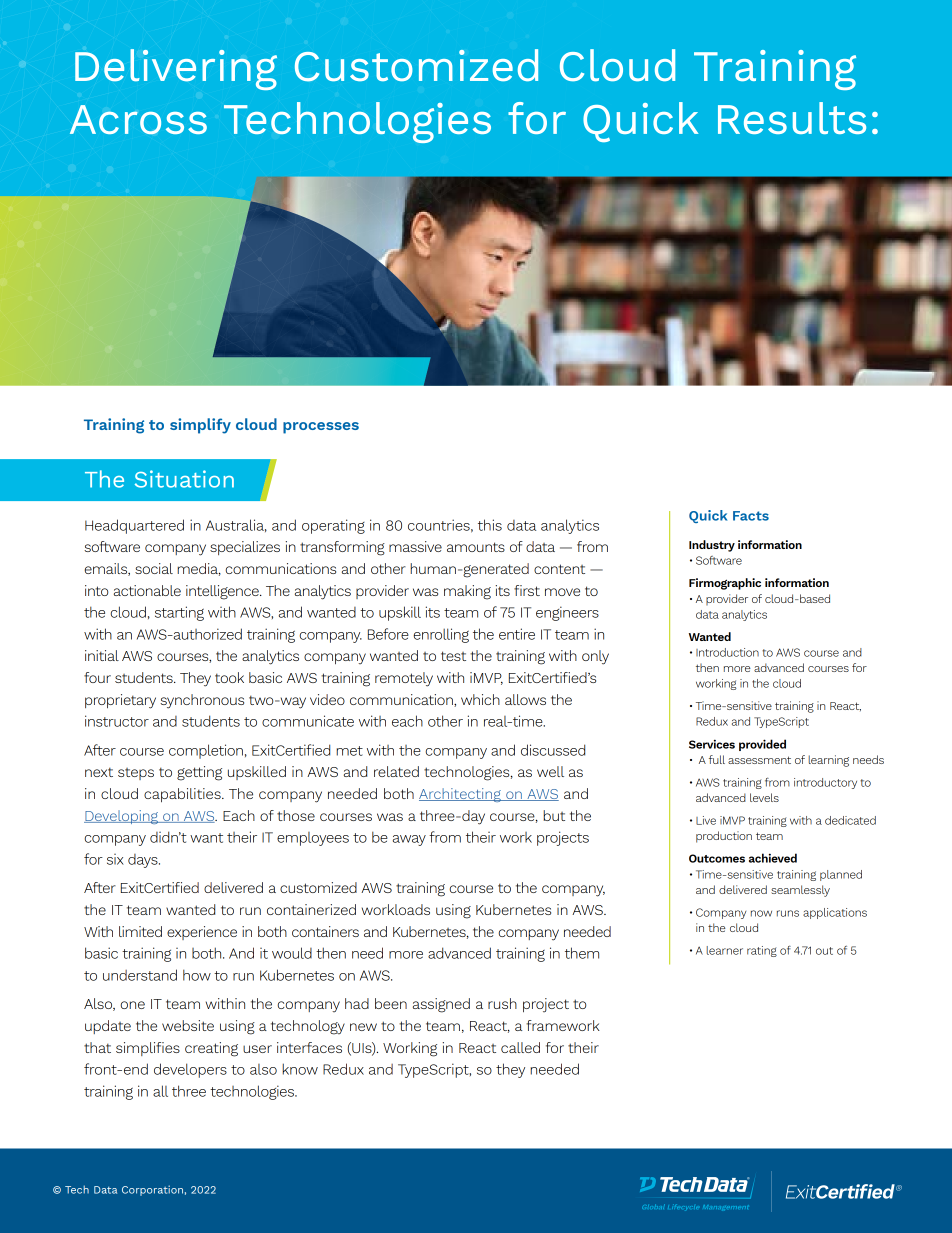 The image size is (952, 1233). I want to click on called, so click(520, 1047).
